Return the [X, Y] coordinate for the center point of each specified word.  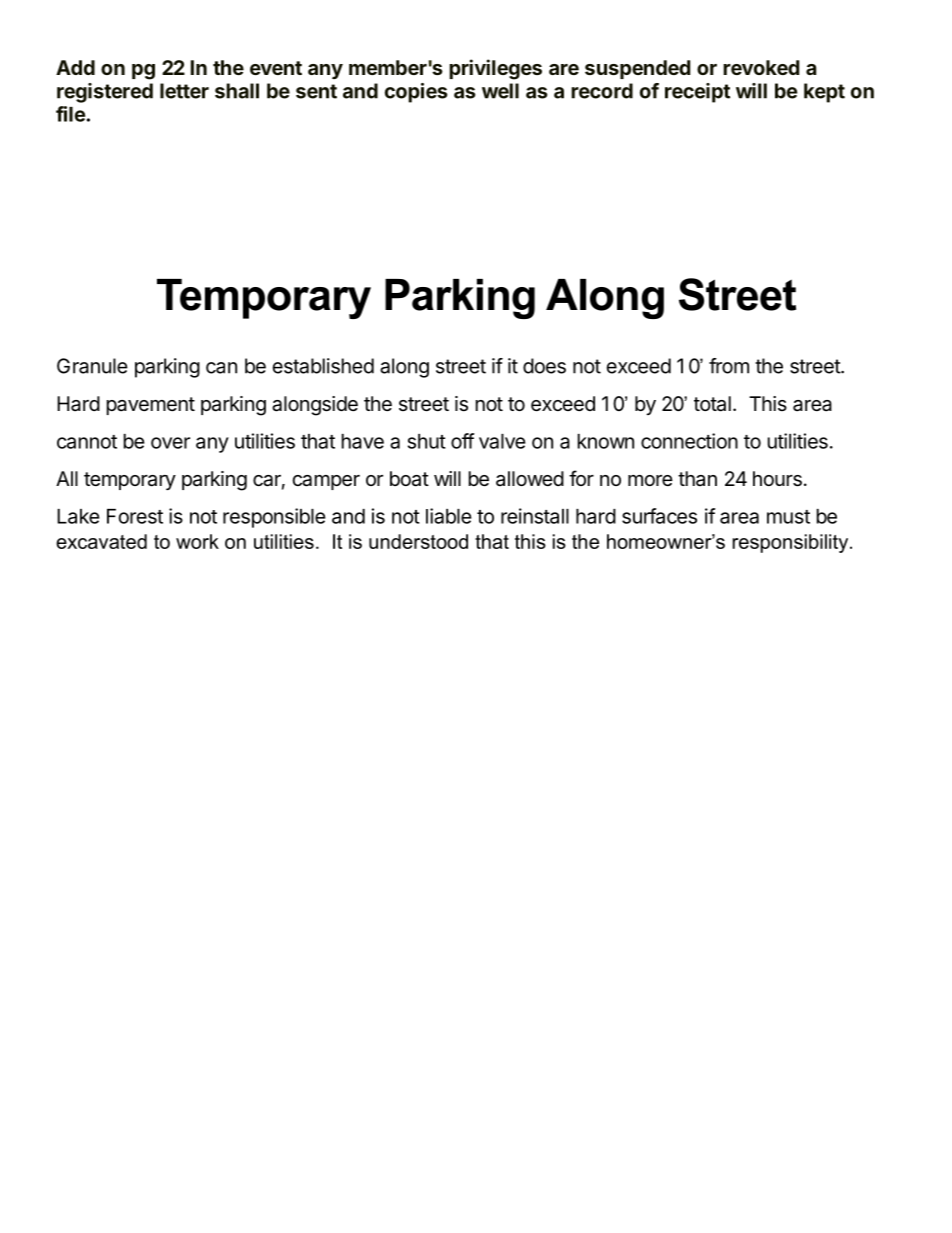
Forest [135, 516]
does [544, 366]
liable [449, 516]
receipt [697, 93]
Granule [92, 366]
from [729, 366]
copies [416, 93]
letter [184, 91]
